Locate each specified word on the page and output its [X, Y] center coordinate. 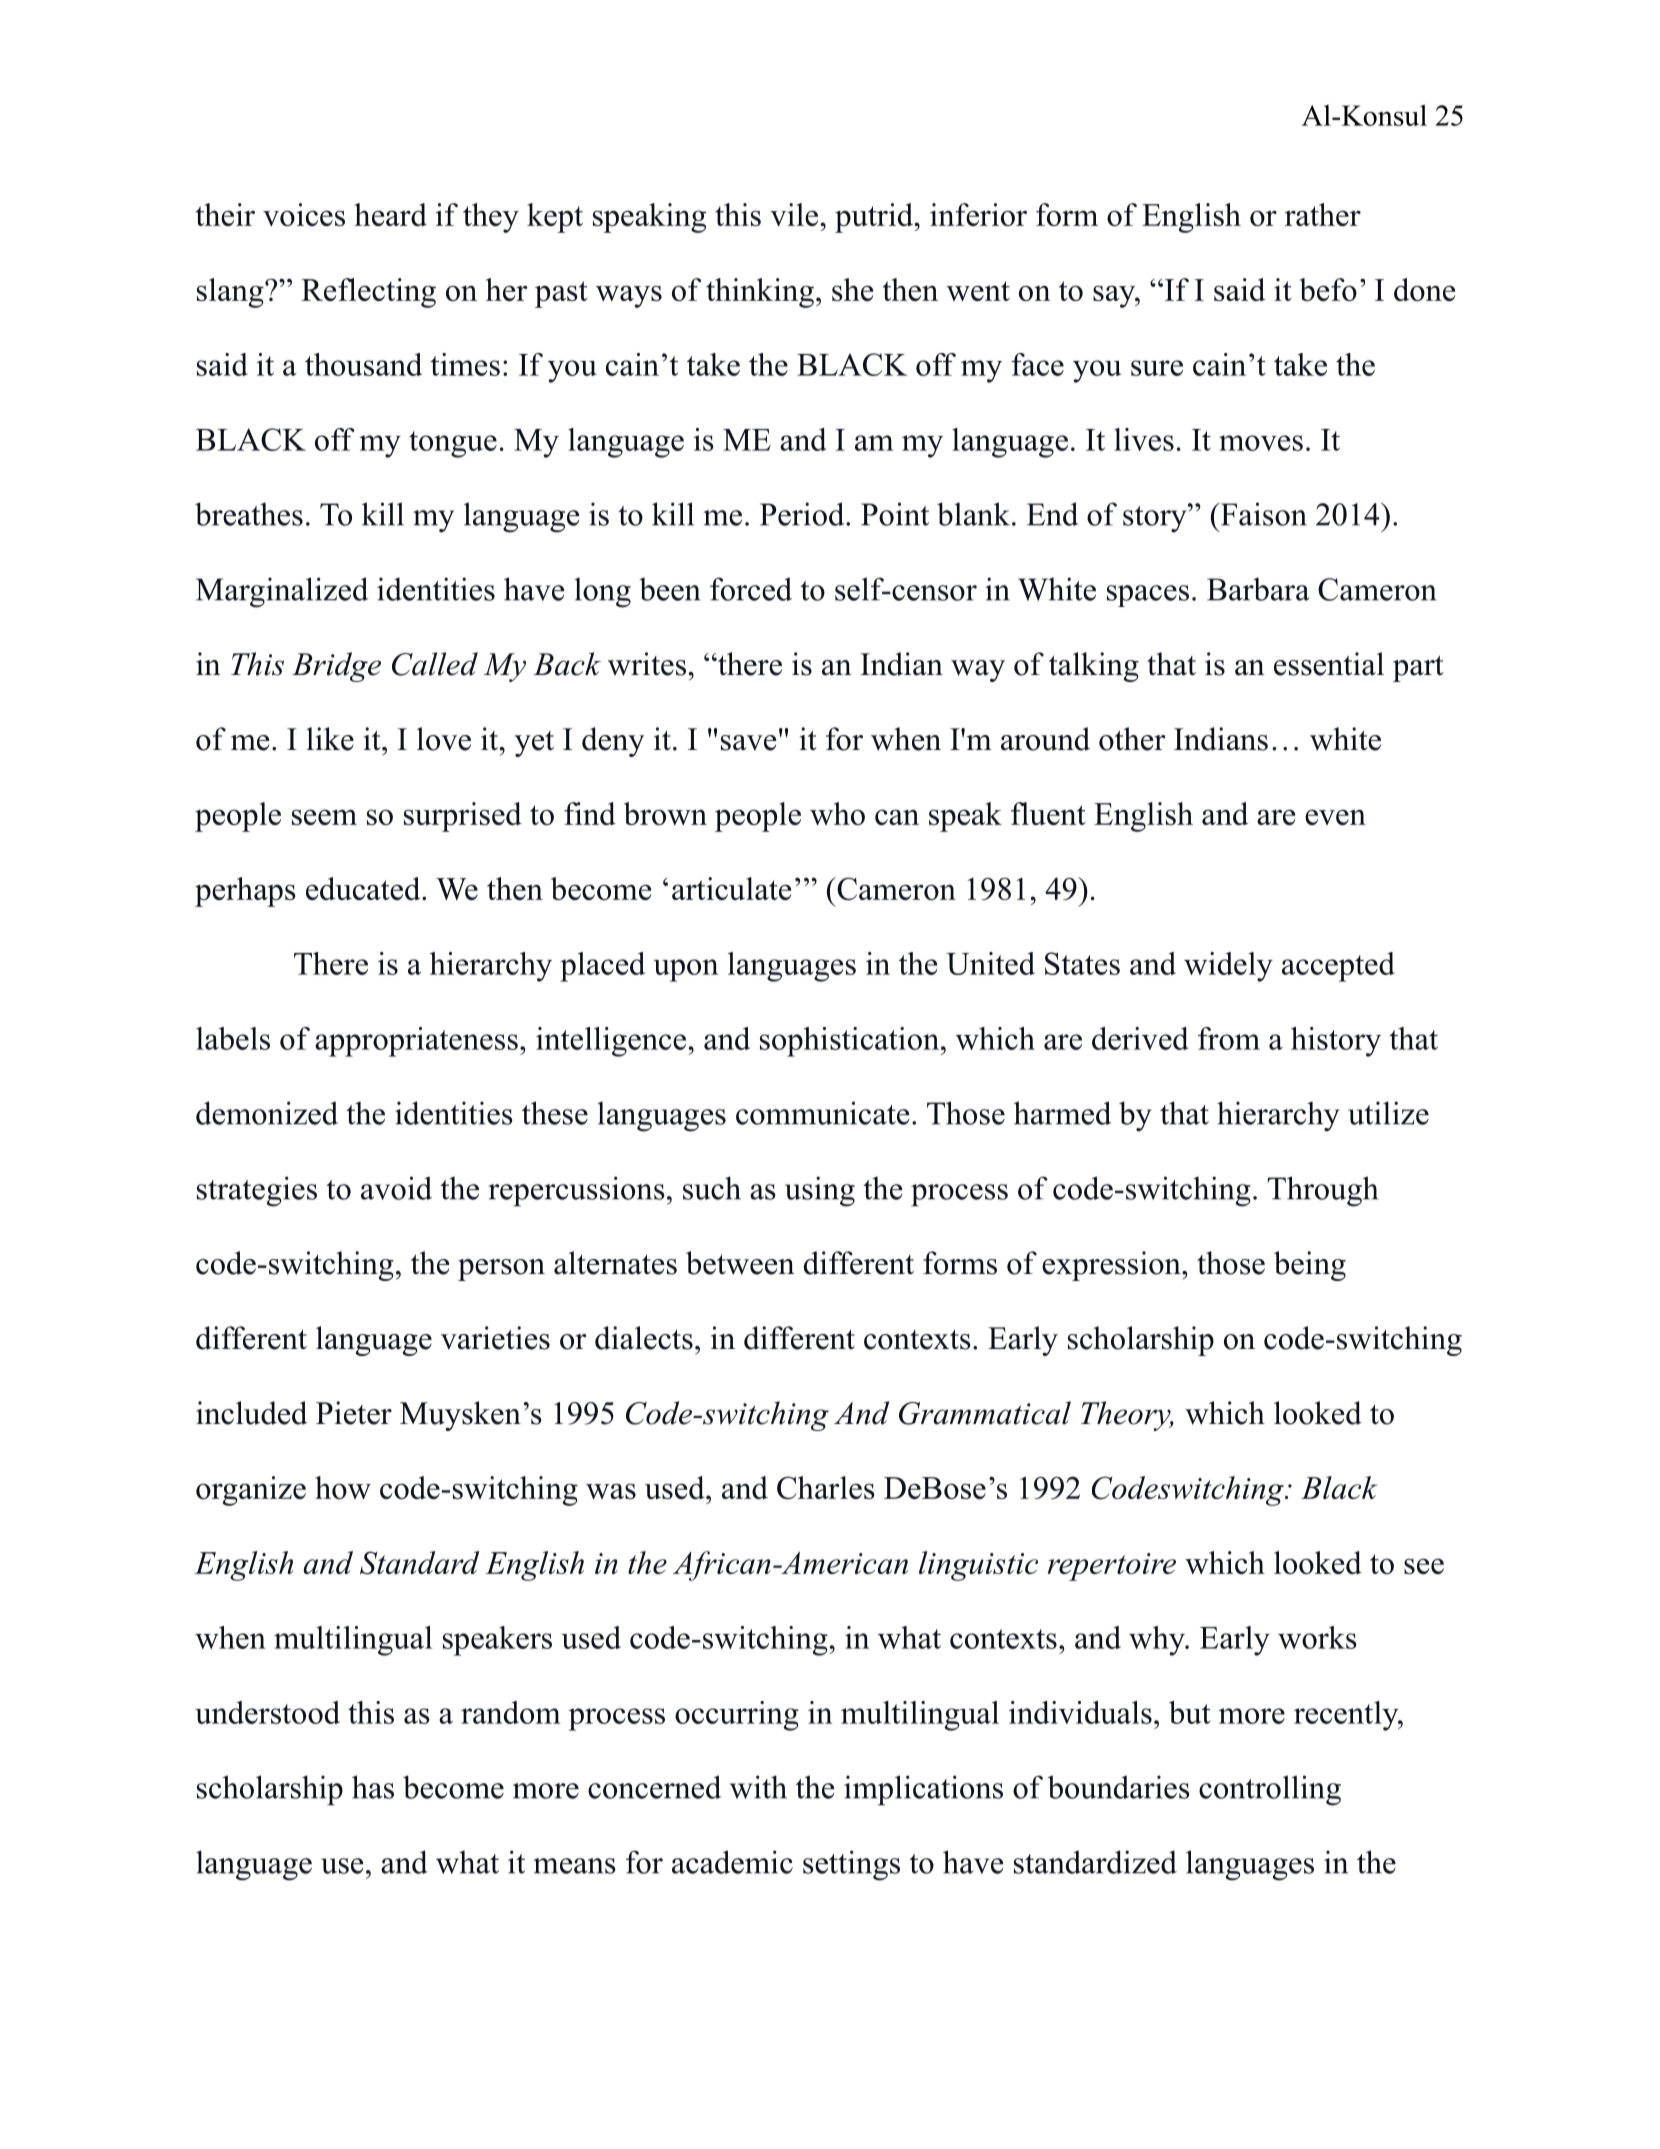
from [1229, 1038]
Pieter [354, 1413]
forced [751, 589]
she [852, 289]
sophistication [849, 1042]
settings [851, 1865]
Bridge [336, 667]
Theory [1127, 1416]
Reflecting [368, 293]
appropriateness [416, 1042]
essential [1329, 664]
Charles [826, 1488]
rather [1323, 214]
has [373, 1787]
